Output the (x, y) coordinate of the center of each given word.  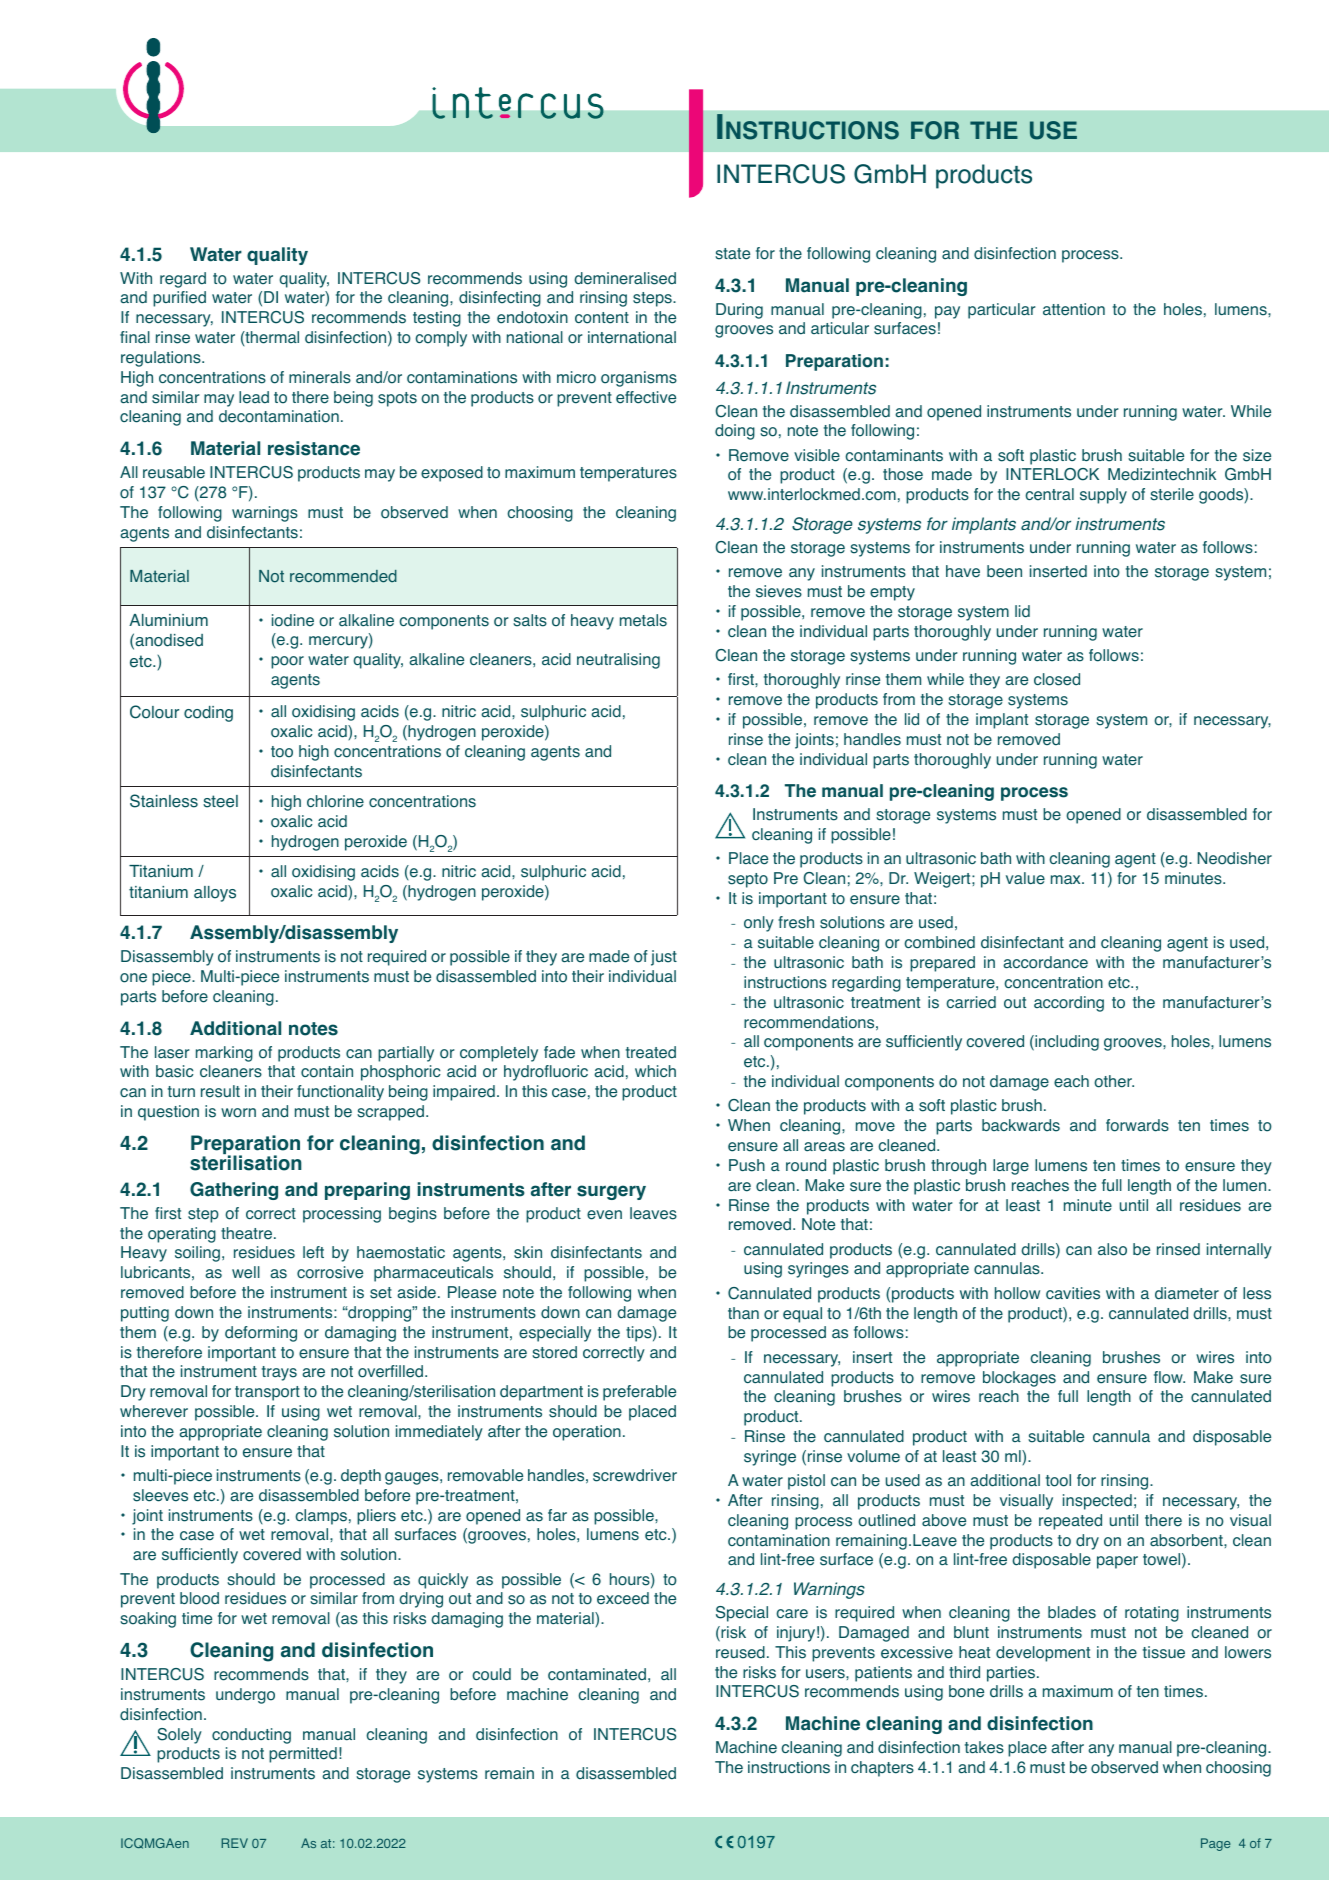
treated (651, 1052)
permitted (303, 1755)
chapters (882, 1769)
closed (1057, 679)
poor (287, 662)
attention (1074, 309)
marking (224, 1054)
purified (179, 299)
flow (1169, 1377)
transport (267, 1393)
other (1114, 1081)
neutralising (618, 661)
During (739, 311)
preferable (639, 1393)
